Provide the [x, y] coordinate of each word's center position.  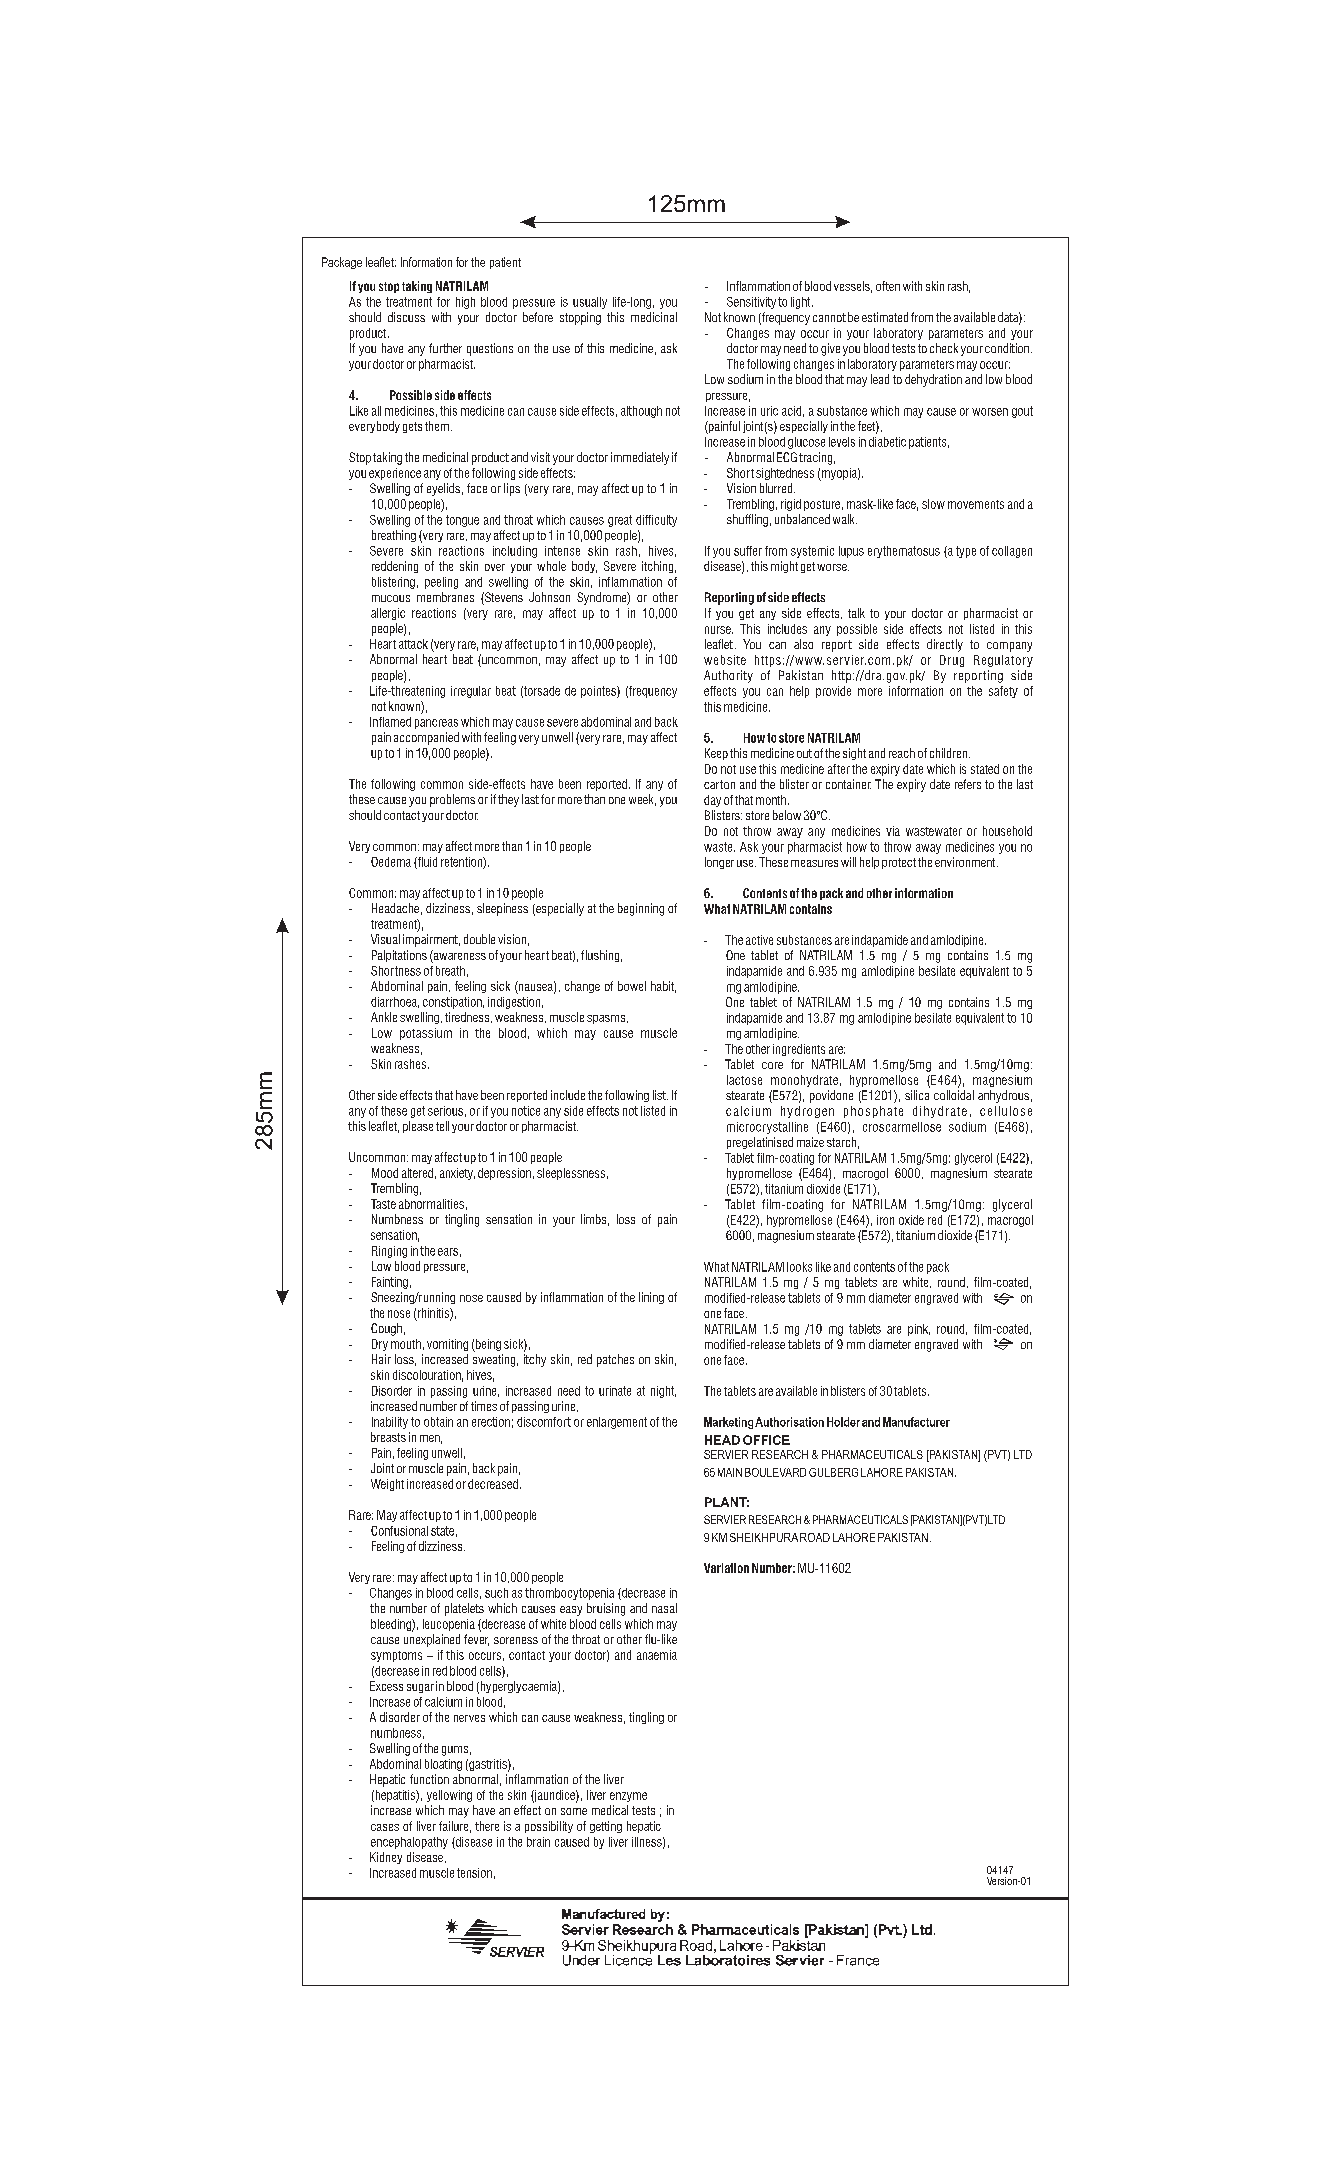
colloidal [954, 1095]
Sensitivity [751, 303]
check [944, 348]
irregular [471, 692]
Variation [726, 1568]
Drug [952, 661]
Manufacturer [916, 1422]
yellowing [449, 1796]
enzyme [628, 1797]
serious [445, 1111]
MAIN [730, 1472]
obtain [438, 1422]
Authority [728, 676]
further [445, 348]
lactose [744, 1080]
